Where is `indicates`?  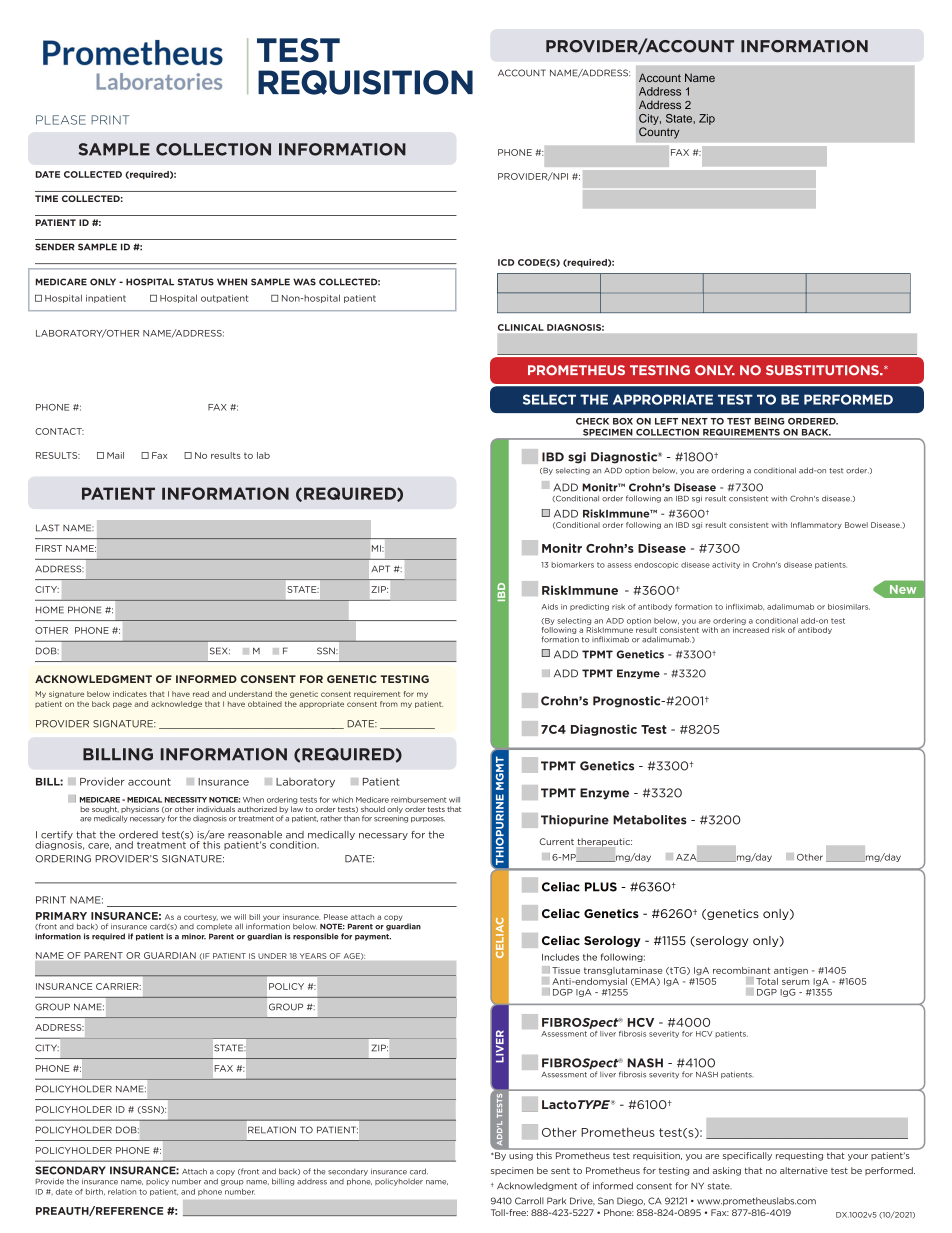
indicates is located at coordinates (130, 694).
